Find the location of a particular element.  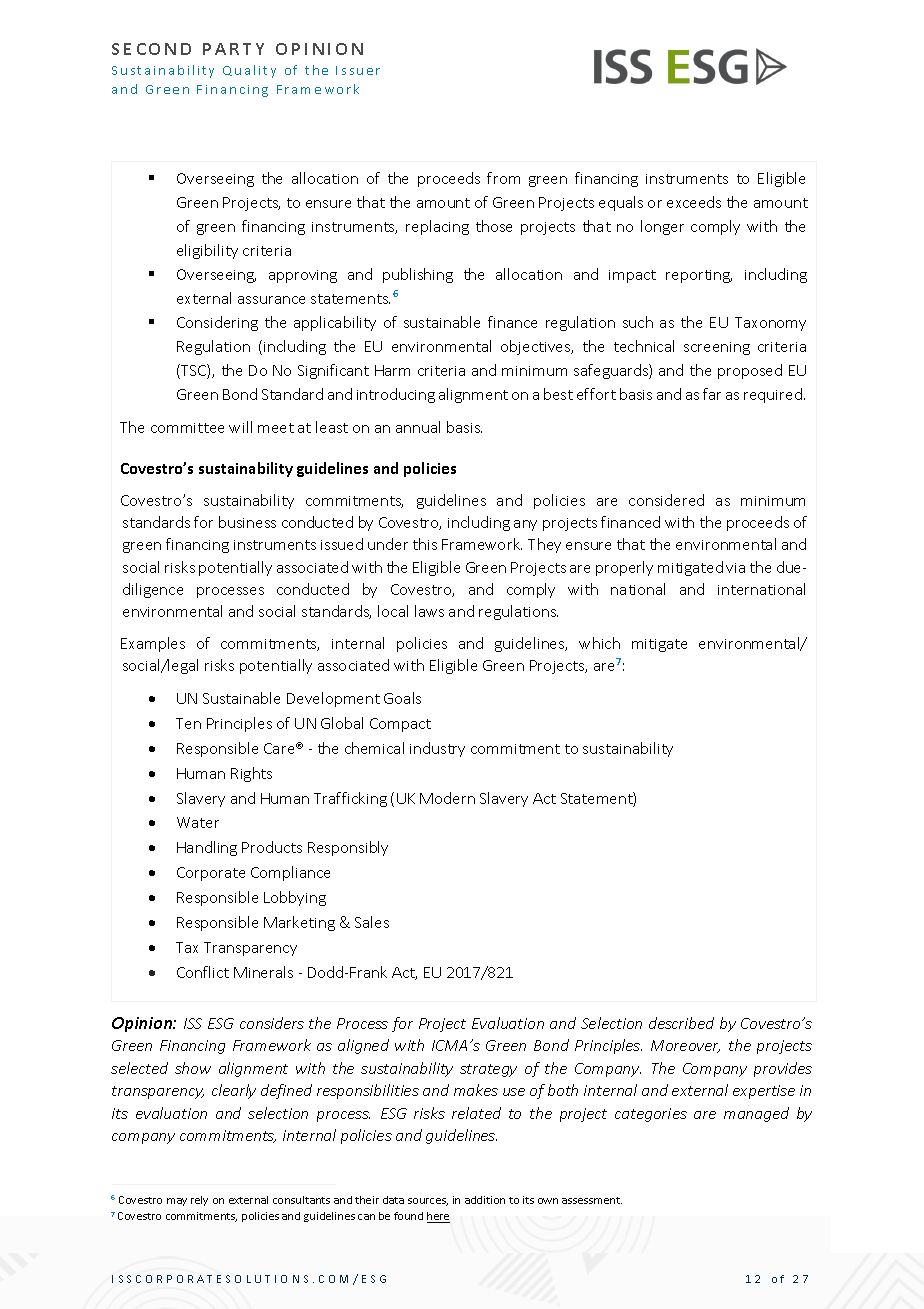

rely is located at coordinates (199, 1201).
